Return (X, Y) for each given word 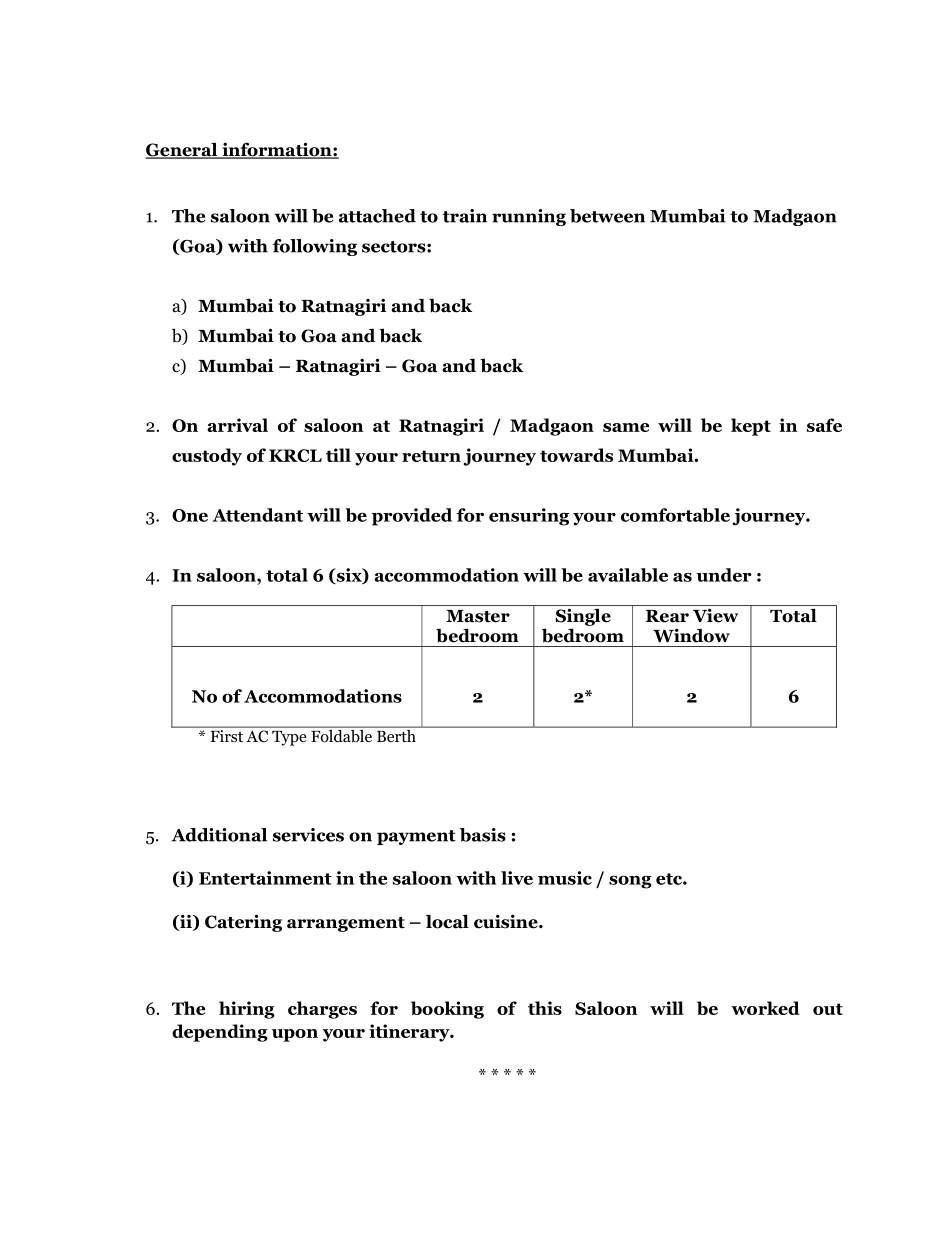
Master (478, 616)
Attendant (257, 515)
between (607, 216)
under (724, 575)
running (529, 217)
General (182, 150)
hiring (247, 1010)
